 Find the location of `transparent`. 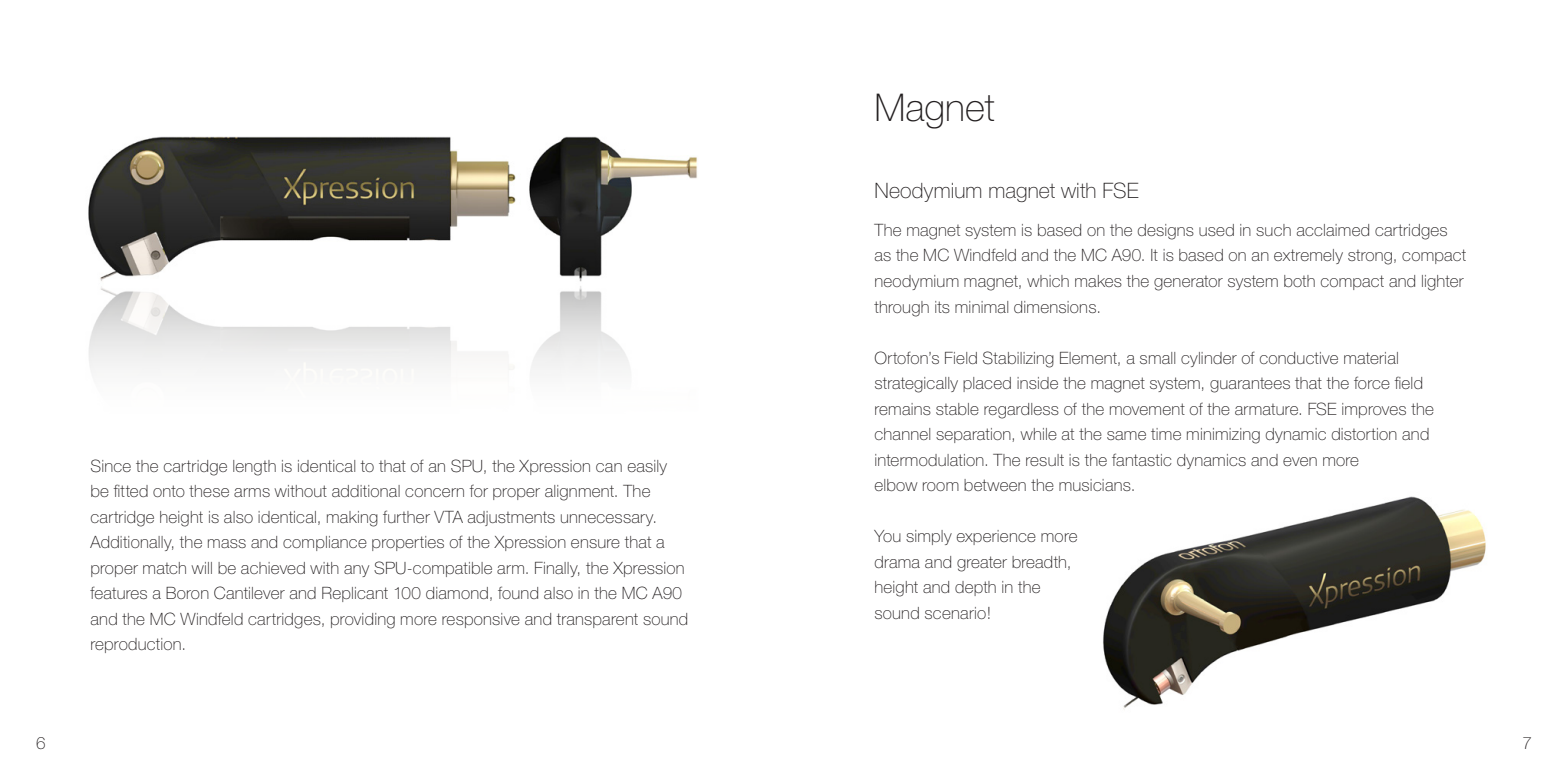

transparent is located at coordinates (597, 620).
